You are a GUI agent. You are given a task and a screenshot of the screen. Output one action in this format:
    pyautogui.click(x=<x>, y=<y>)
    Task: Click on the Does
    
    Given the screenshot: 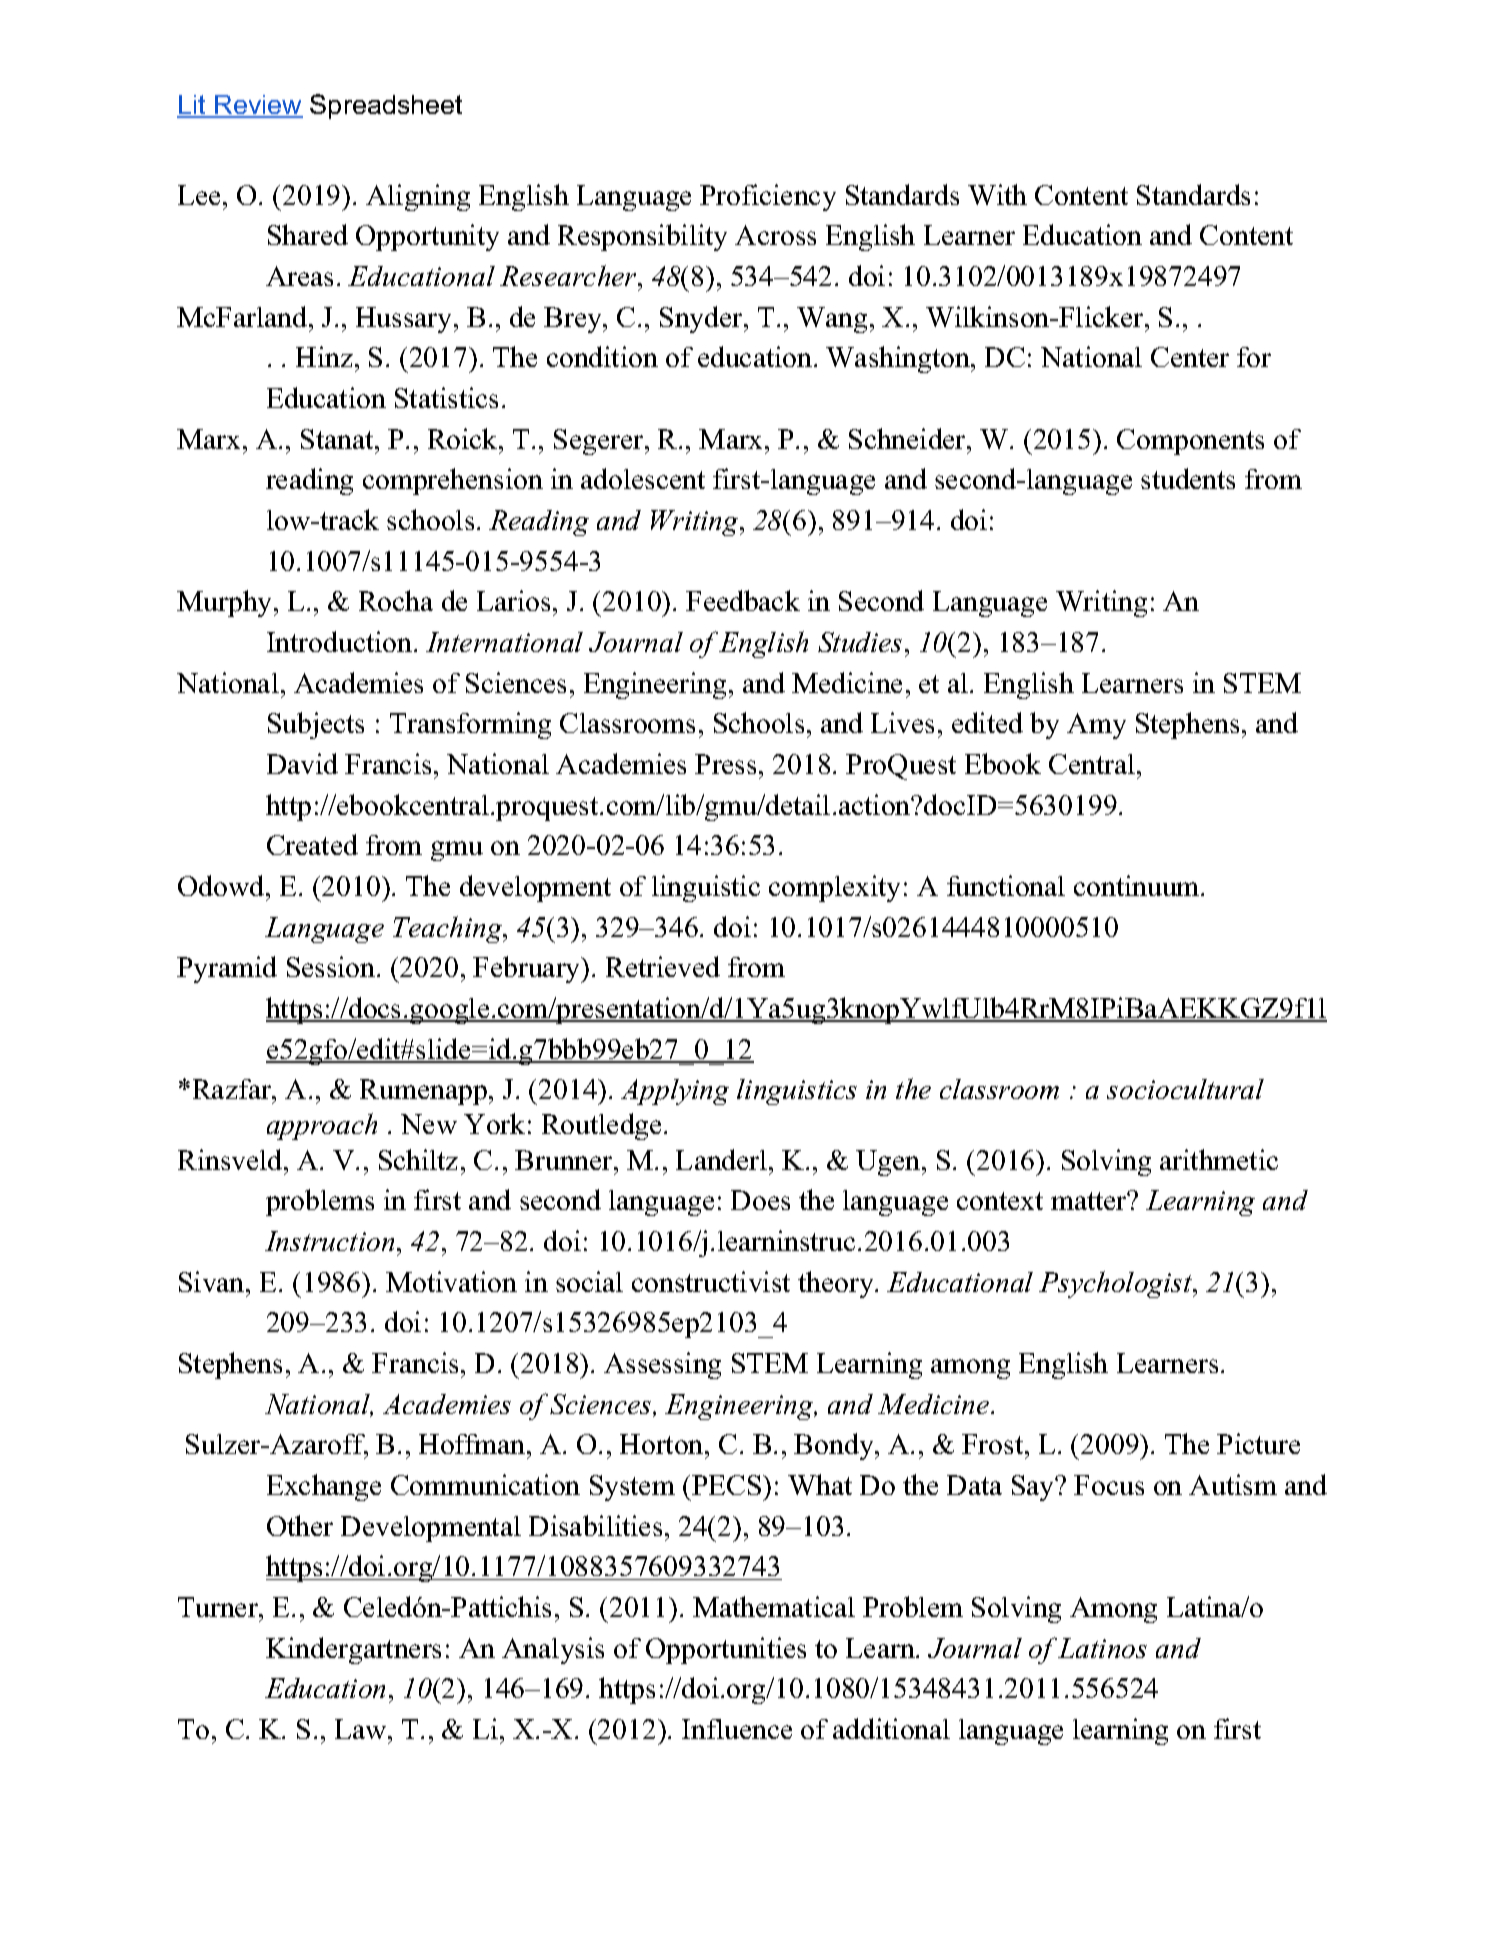 What is the action you would take?
    pyautogui.click(x=760, y=1200)
